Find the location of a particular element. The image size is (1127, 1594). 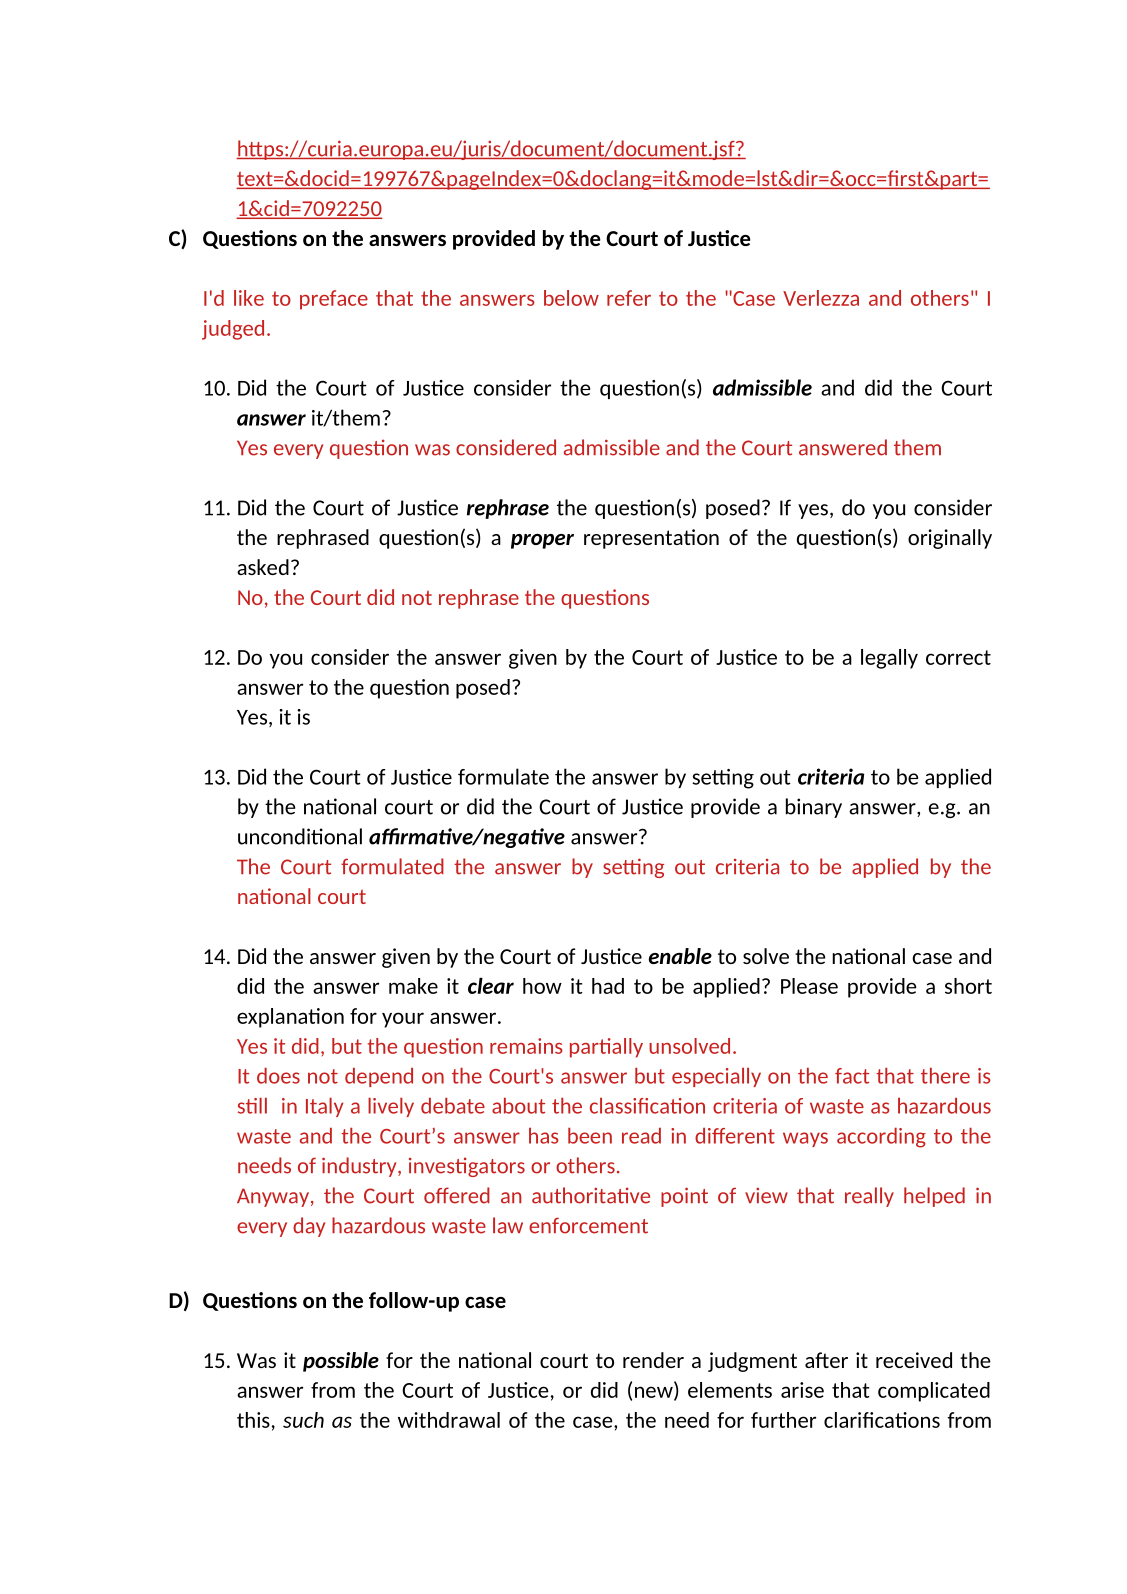

unconditional is located at coordinates (300, 836).
